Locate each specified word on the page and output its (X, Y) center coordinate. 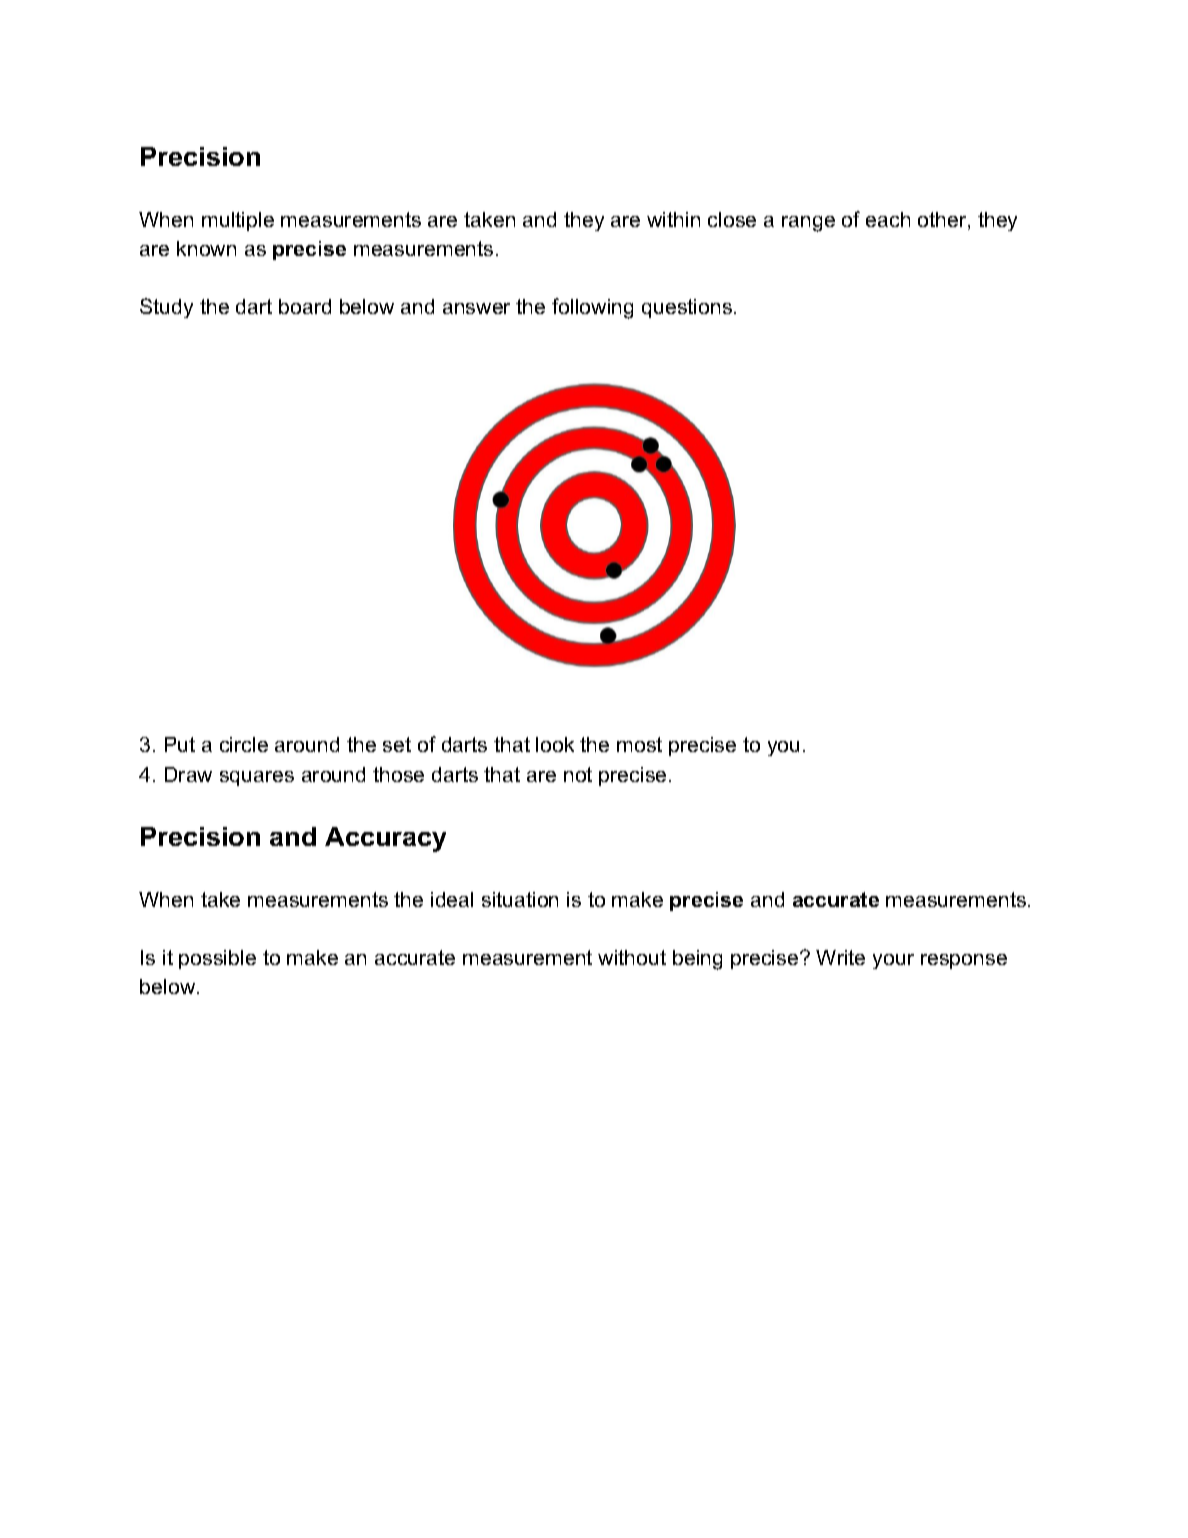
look (555, 744)
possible (217, 959)
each (888, 219)
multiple (238, 221)
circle (244, 744)
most (639, 744)
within (673, 219)
